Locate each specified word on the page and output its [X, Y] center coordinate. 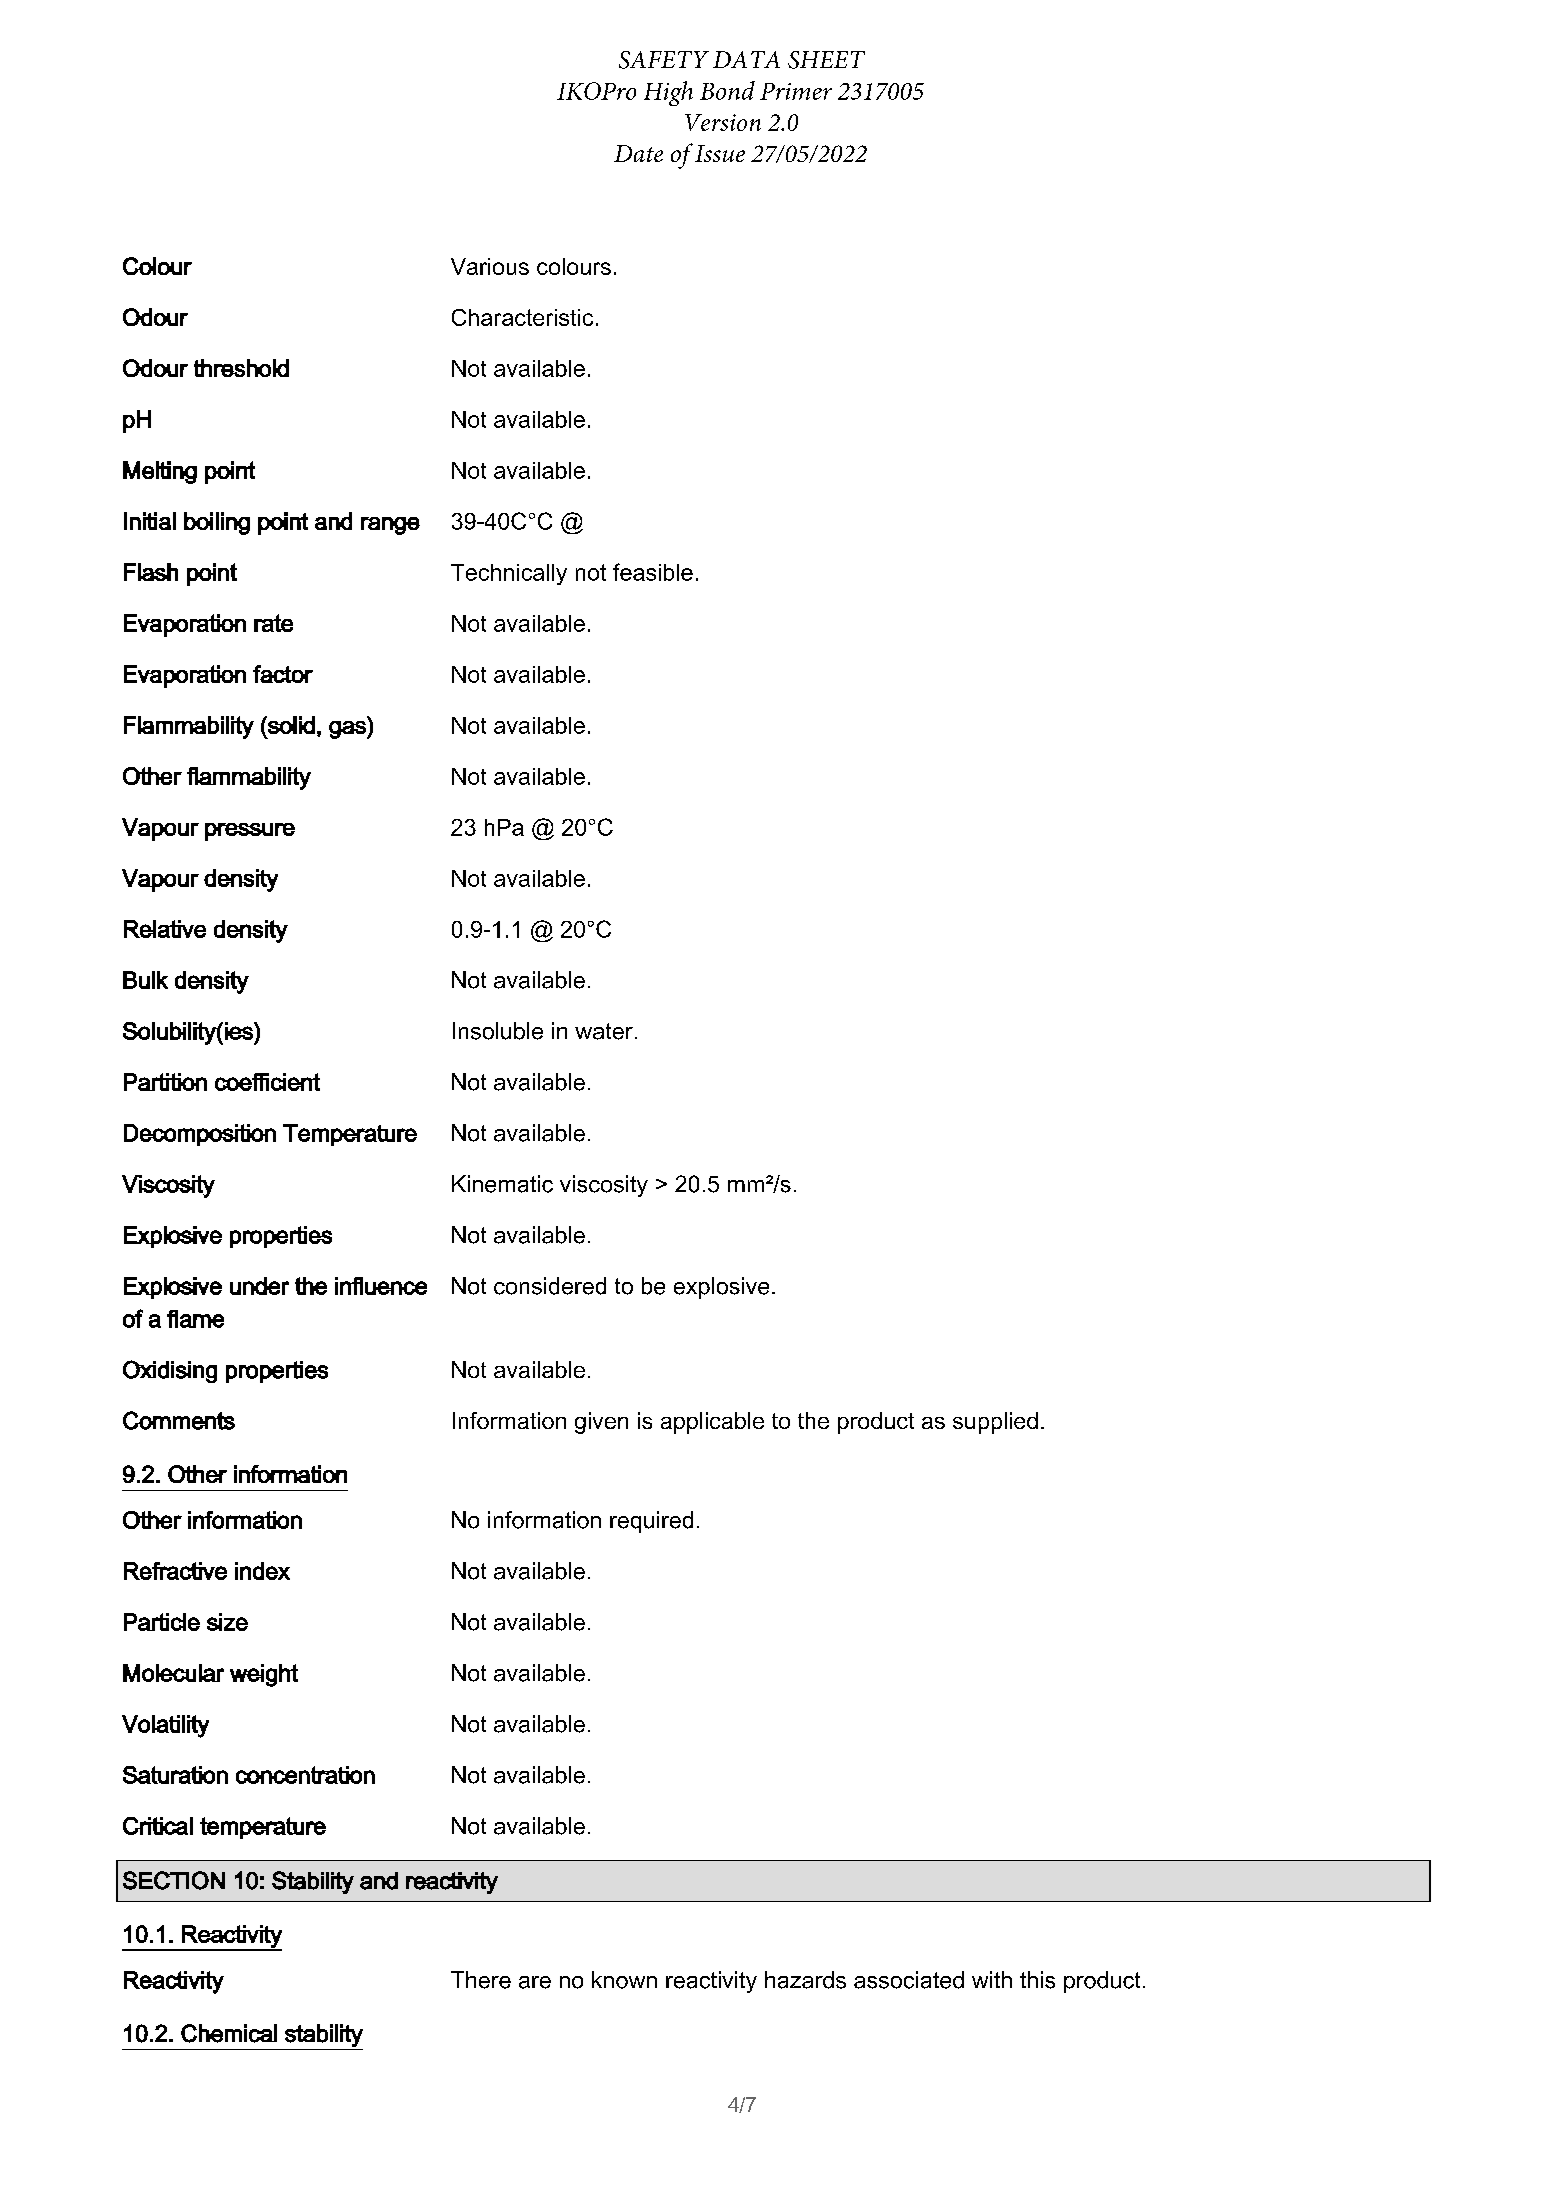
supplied [995, 1423]
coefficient [267, 1082]
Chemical [229, 2033]
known [624, 1980]
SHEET [826, 60]
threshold [241, 368]
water [604, 1031]
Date [638, 153]
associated [909, 1980]
